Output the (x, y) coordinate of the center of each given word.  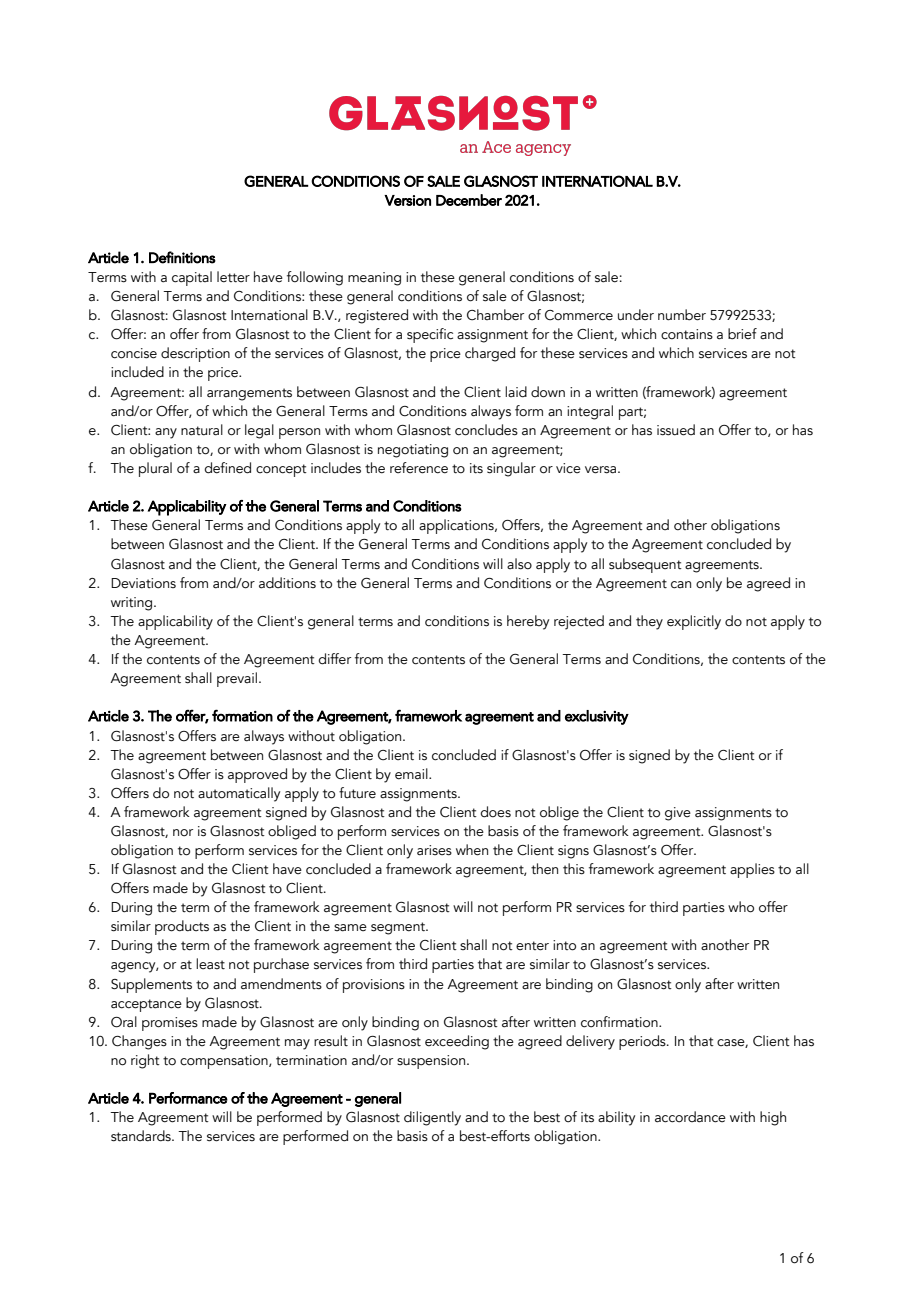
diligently (432, 1118)
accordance (690, 1117)
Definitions (182, 257)
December (469, 200)
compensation (225, 1062)
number (682, 315)
